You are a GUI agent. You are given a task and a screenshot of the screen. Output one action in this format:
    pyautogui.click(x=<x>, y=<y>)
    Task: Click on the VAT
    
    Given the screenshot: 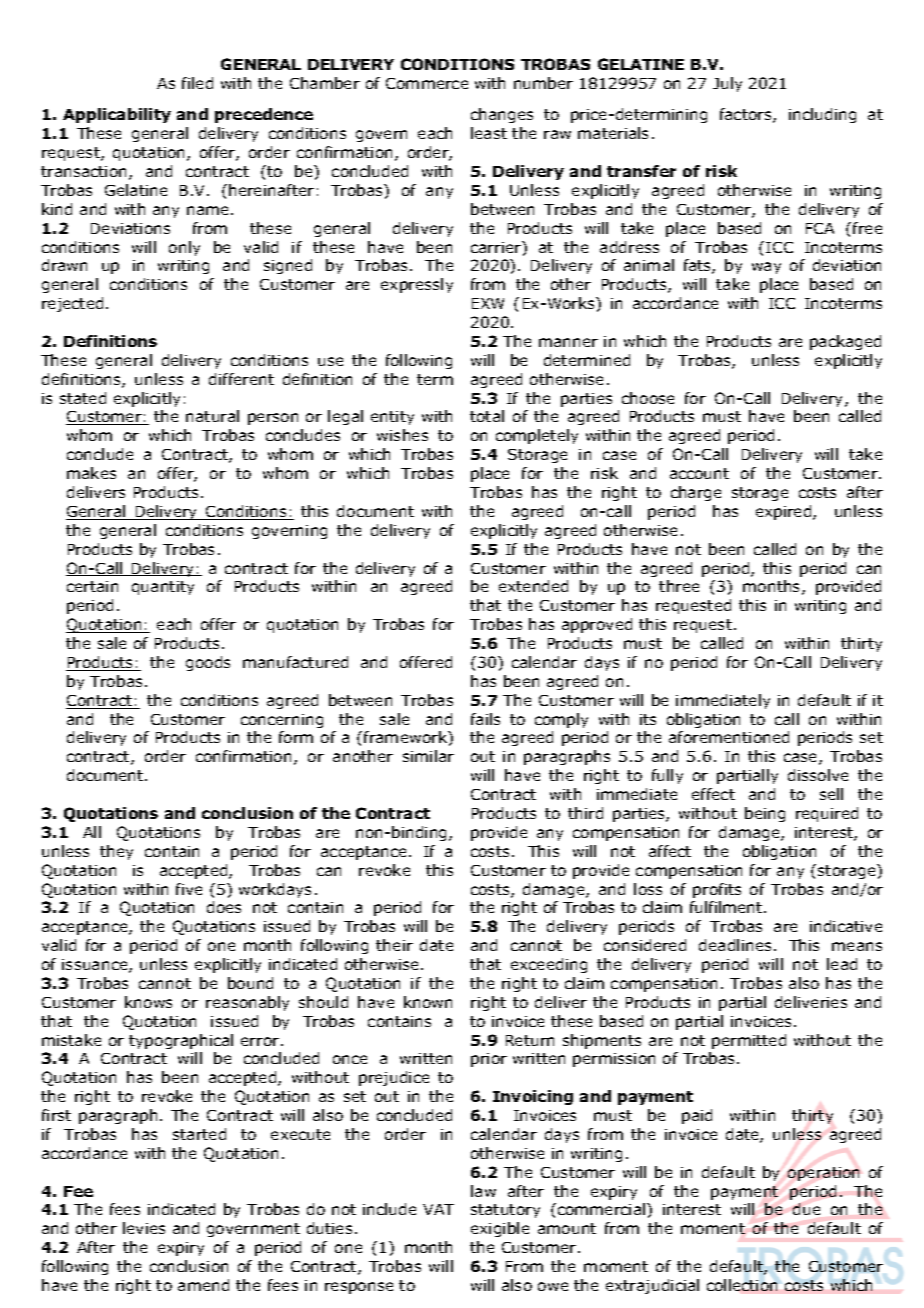 What is the action you would take?
    pyautogui.click(x=438, y=1209)
